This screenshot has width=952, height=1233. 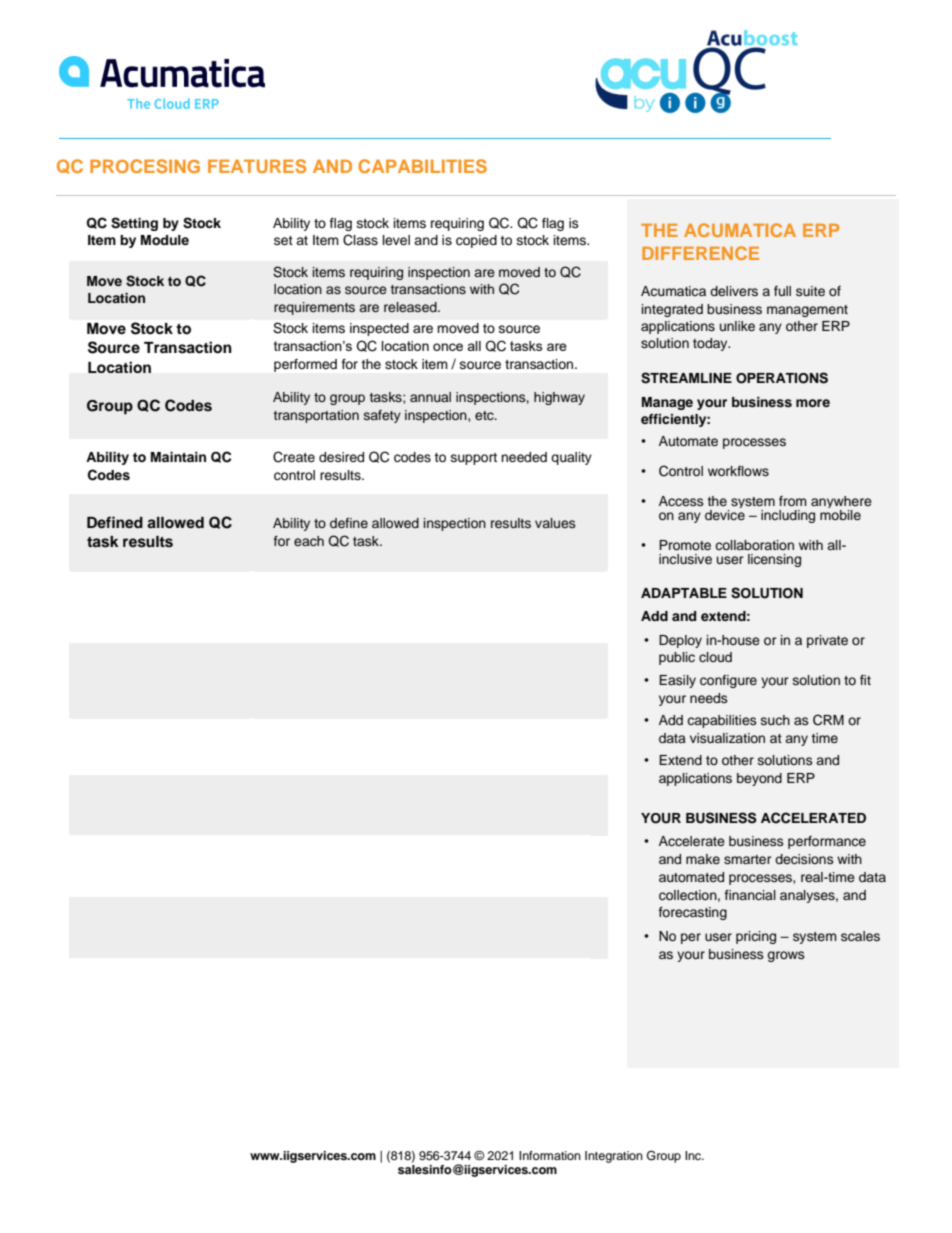 I want to click on DIFFERENCE, so click(x=700, y=253).
